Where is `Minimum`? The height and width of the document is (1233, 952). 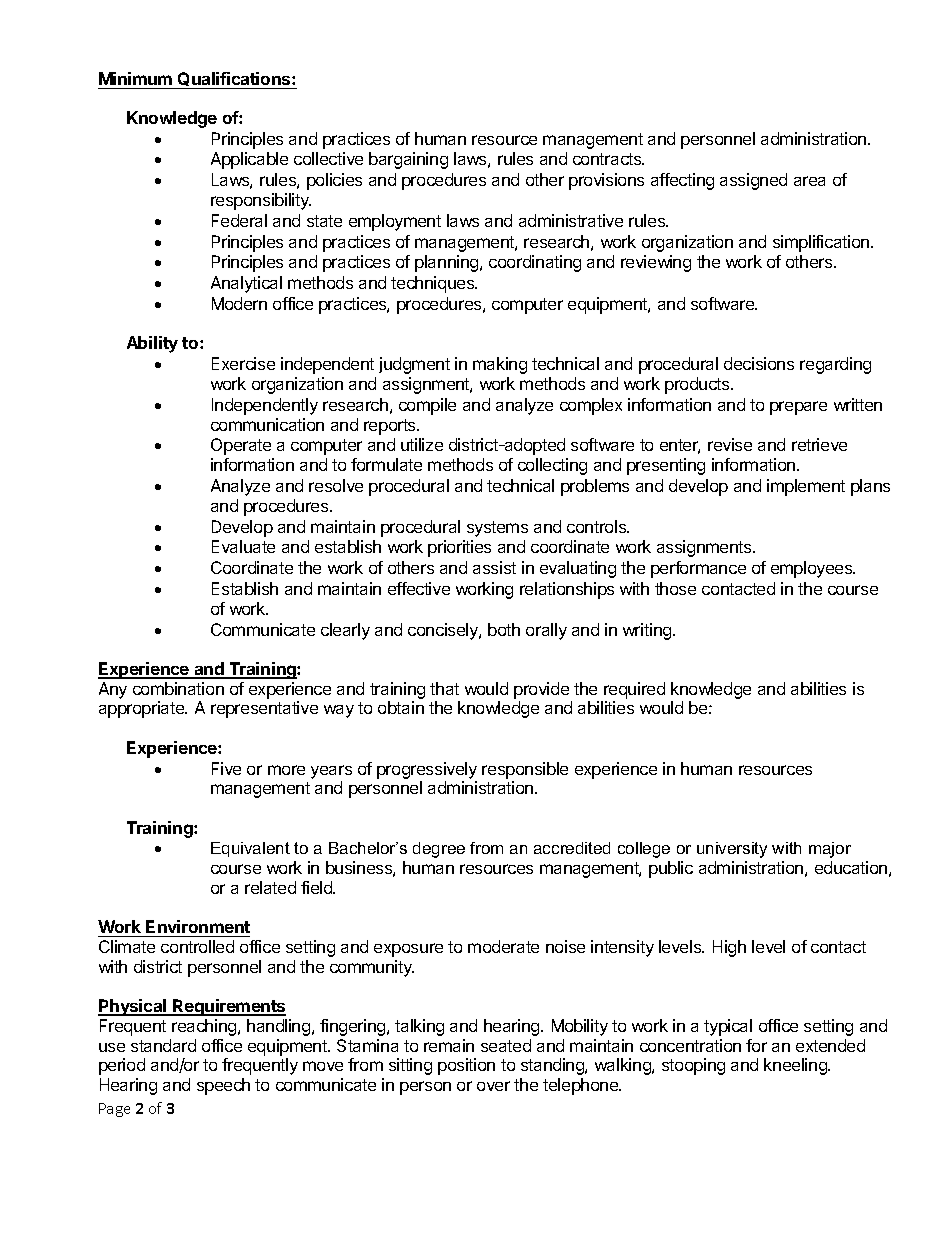 Minimum is located at coordinates (135, 78).
